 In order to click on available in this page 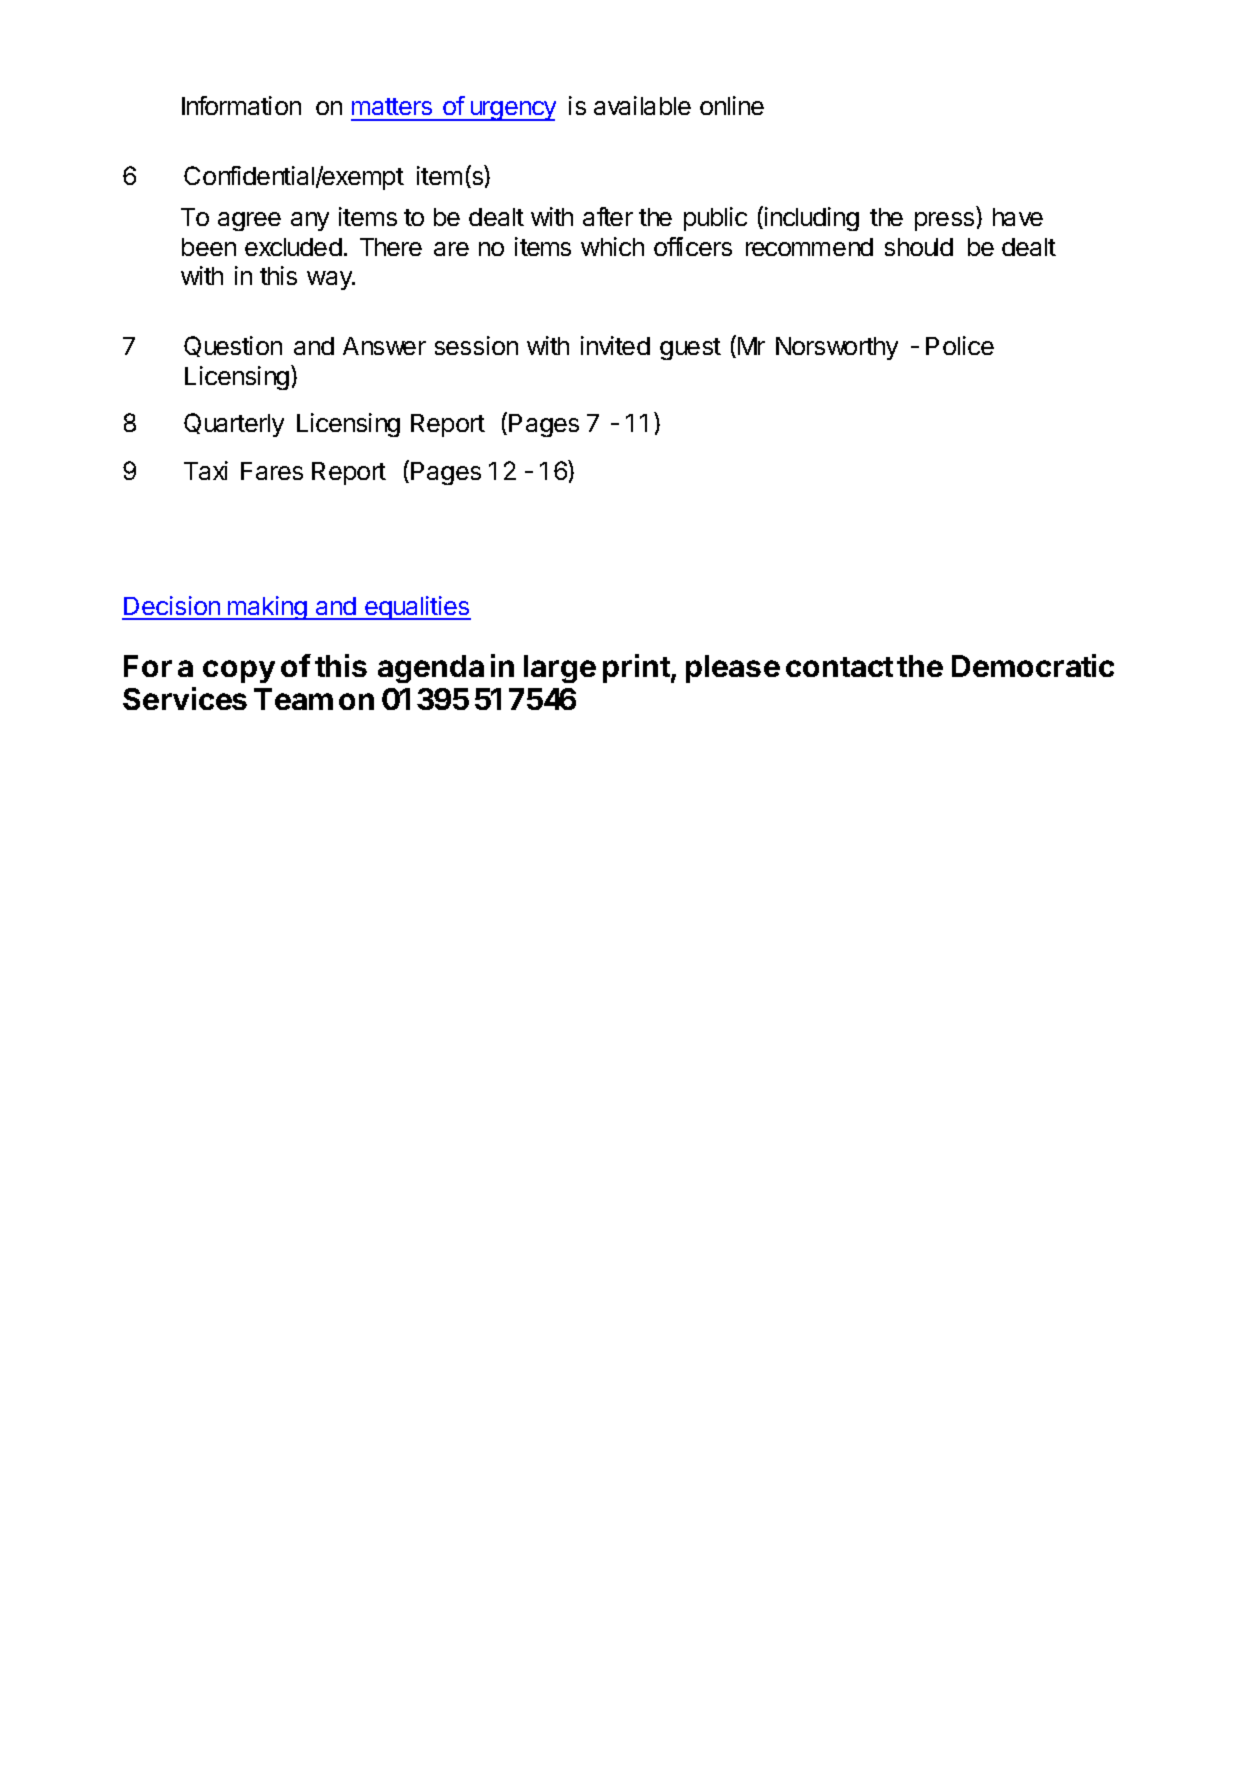, I will do `click(642, 105)`.
